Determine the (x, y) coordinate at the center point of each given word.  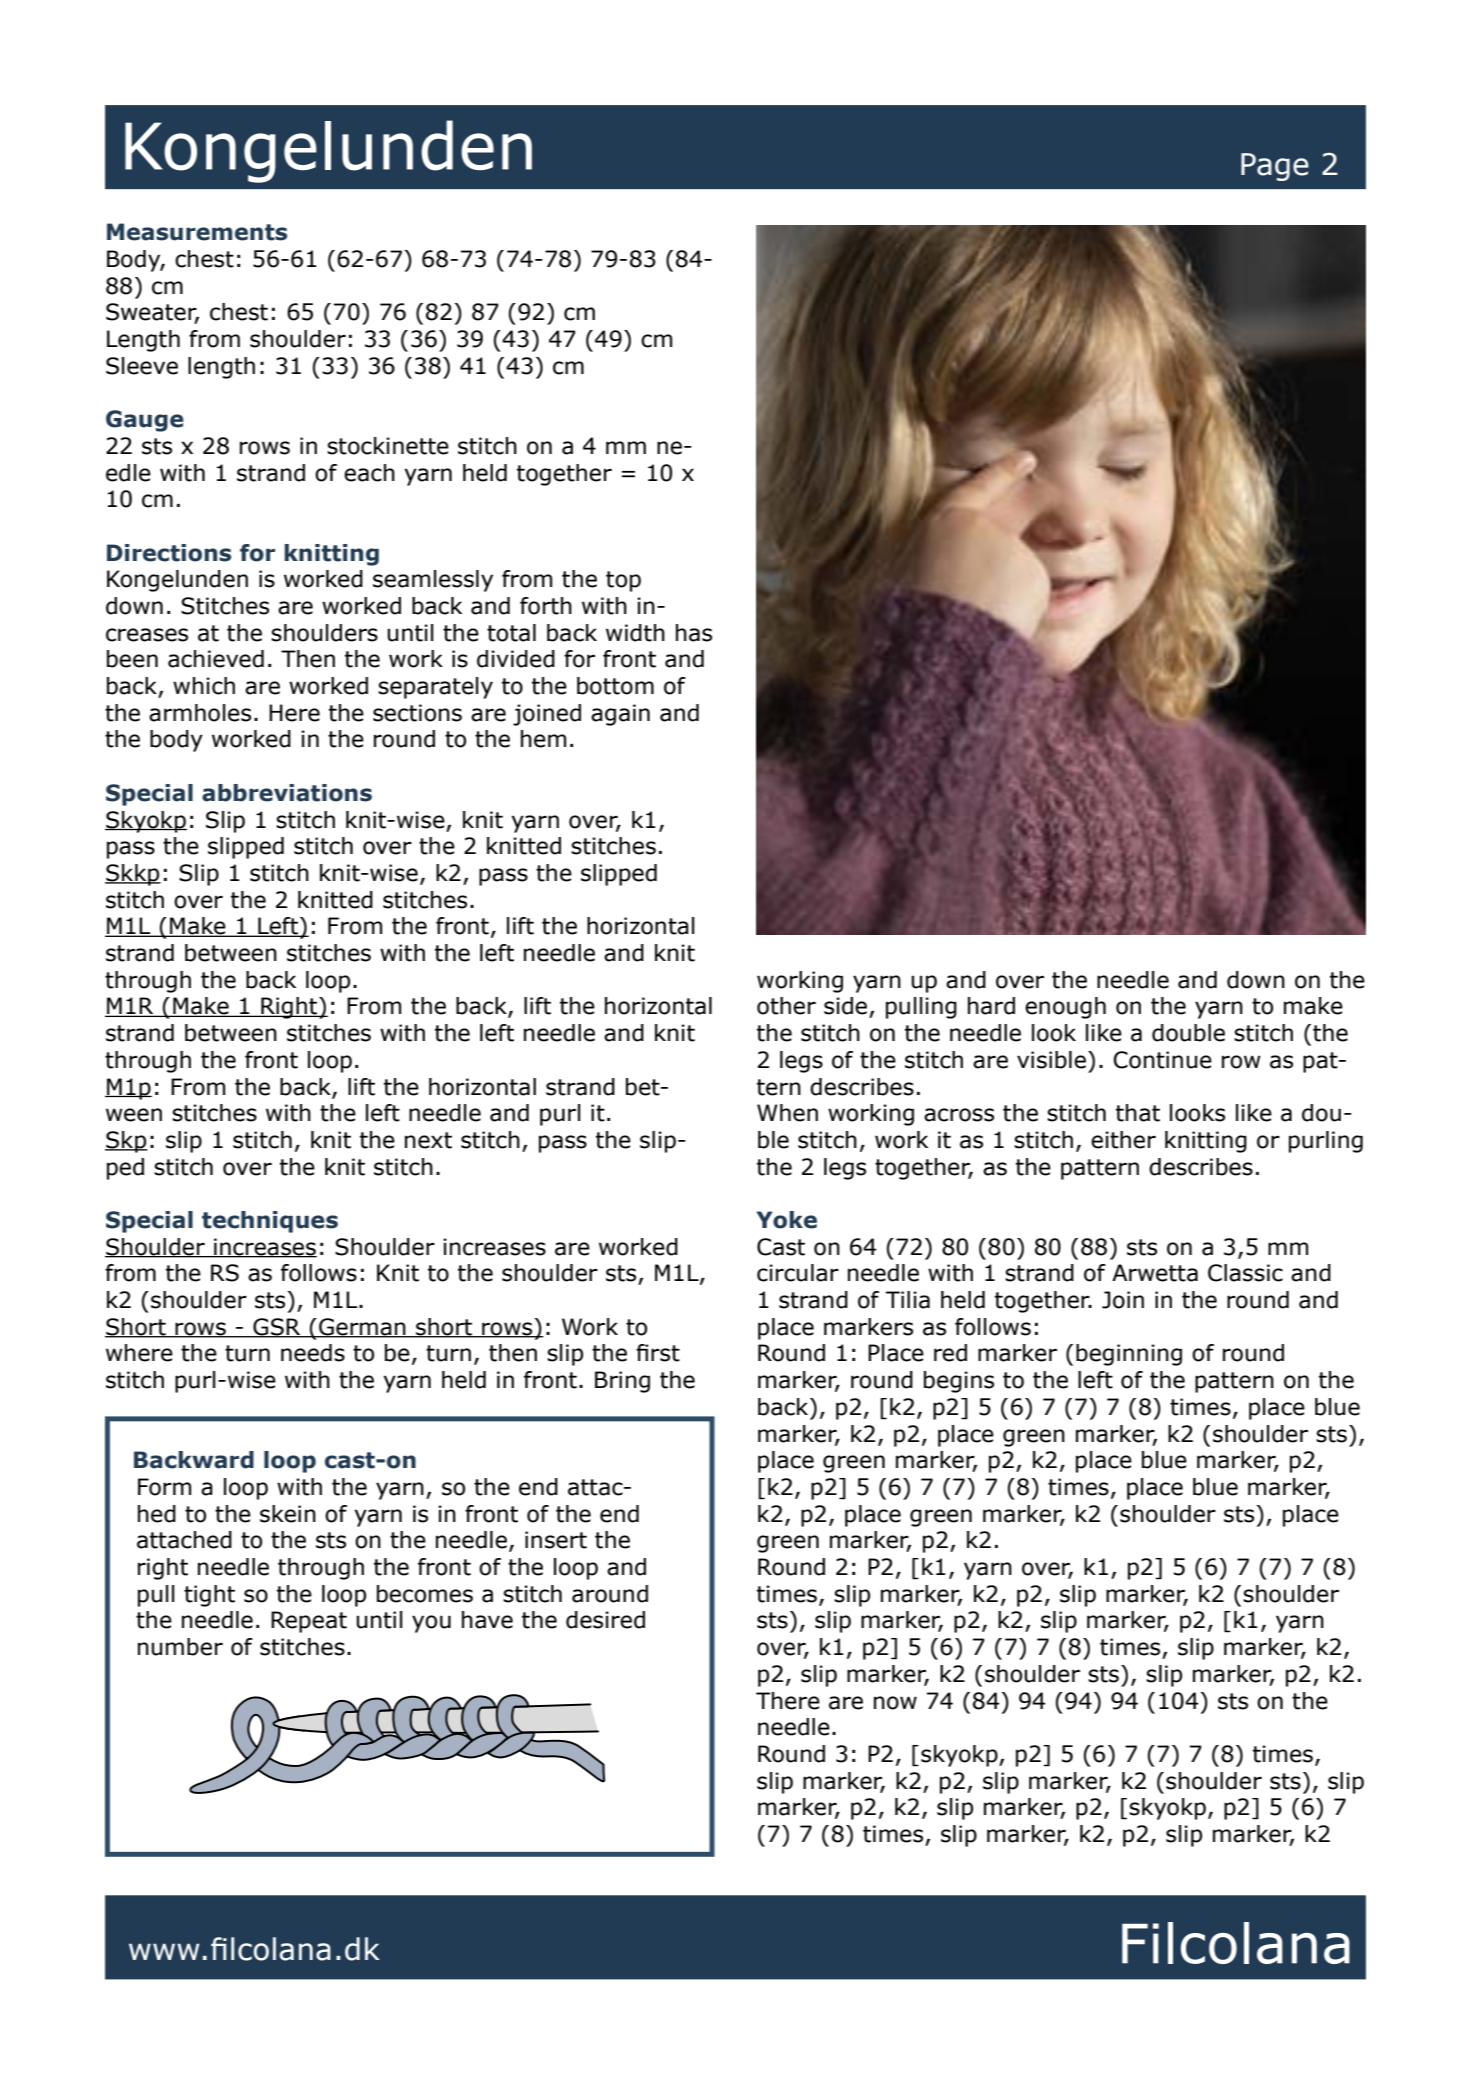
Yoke (787, 1220)
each (369, 473)
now (895, 1703)
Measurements (197, 232)
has (694, 633)
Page (1275, 167)
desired (605, 1620)
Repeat (309, 1622)
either (1123, 1140)
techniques (270, 1222)
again (620, 715)
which (204, 686)
